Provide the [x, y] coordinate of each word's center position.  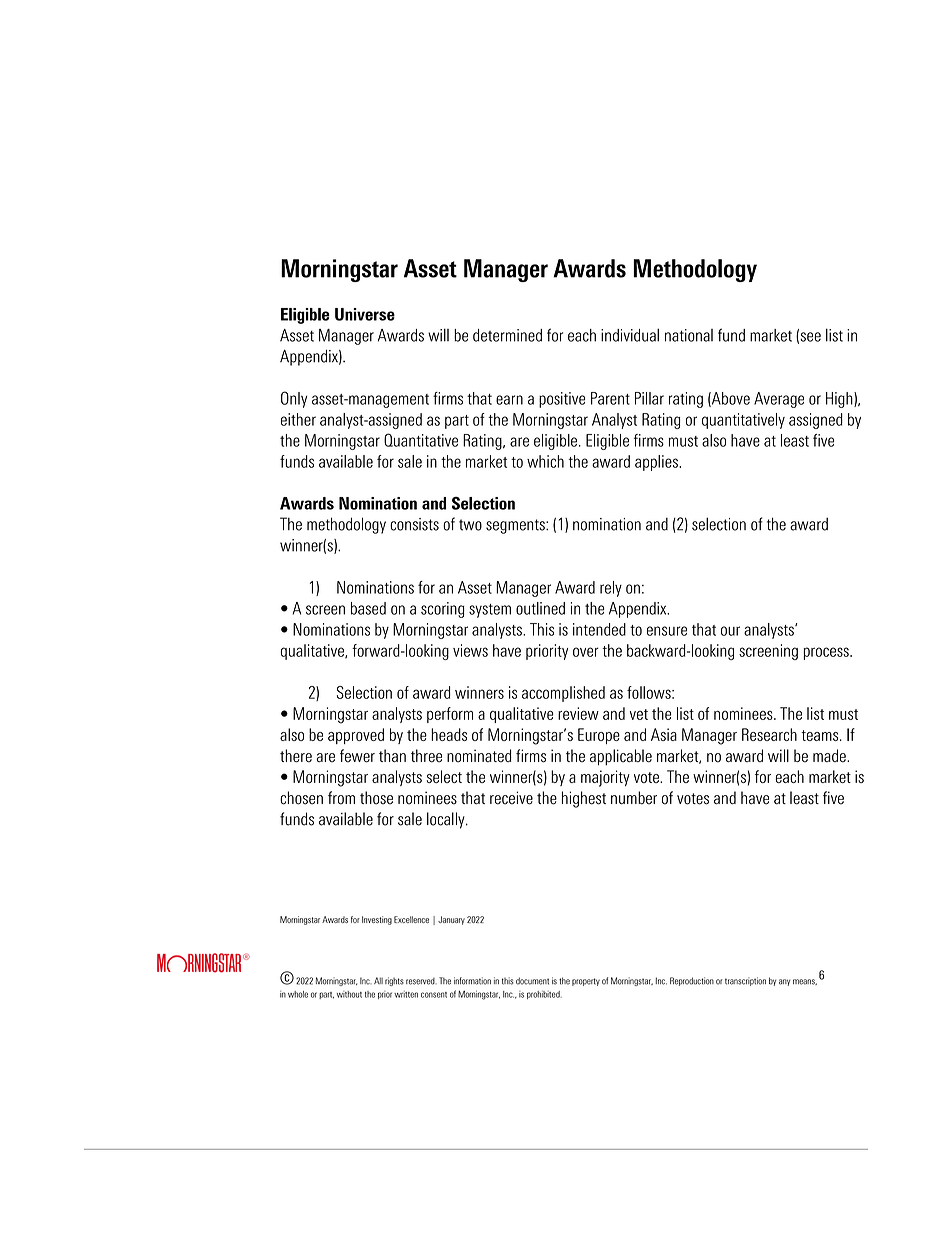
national [689, 335]
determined [507, 335]
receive [511, 798]
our [730, 631]
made [830, 756]
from [341, 798]
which [545, 461]
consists [414, 524]
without [349, 994]
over [586, 652]
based [368, 608]
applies [657, 463]
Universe [365, 314]
